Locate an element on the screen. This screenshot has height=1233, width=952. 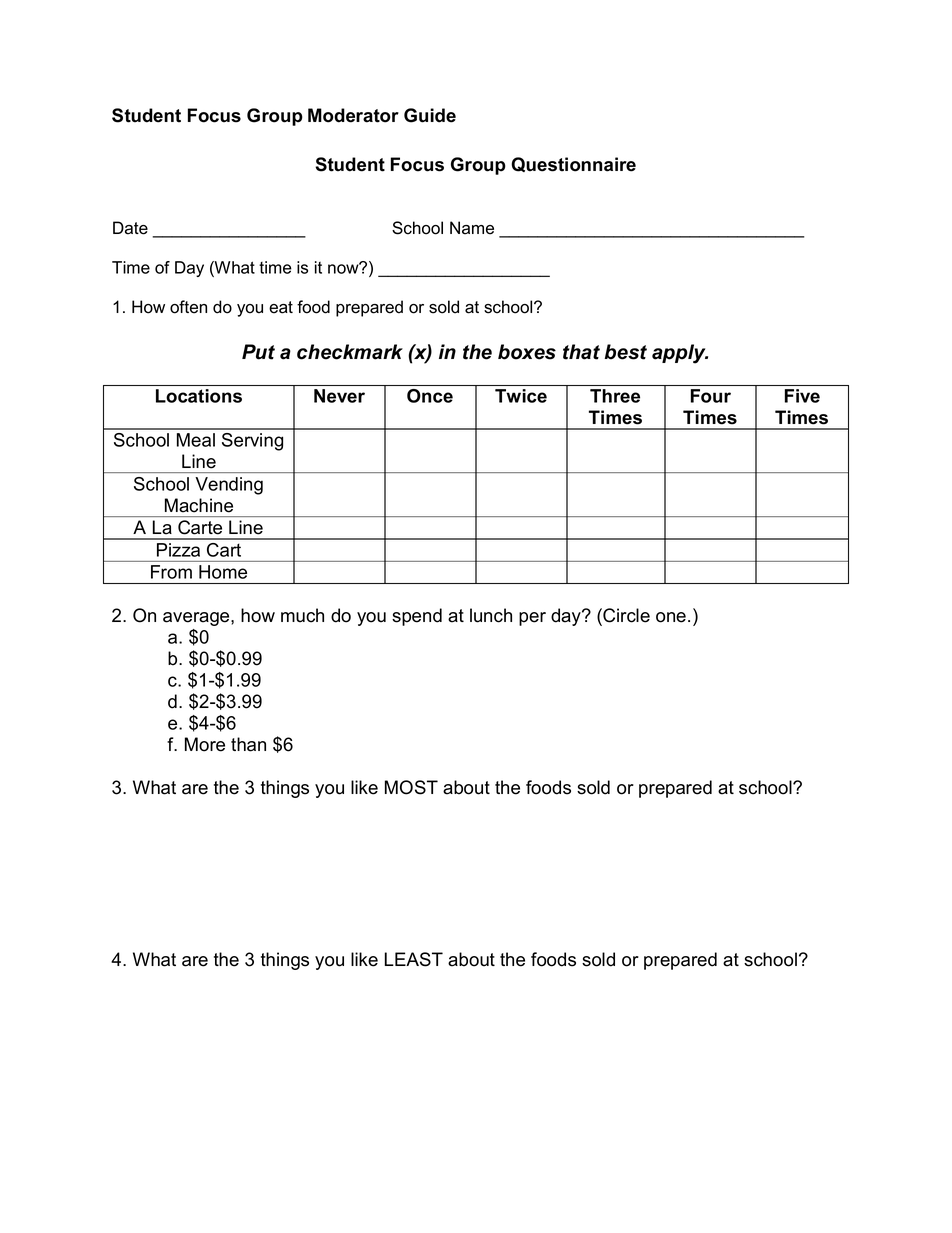
one is located at coordinates (672, 617).
